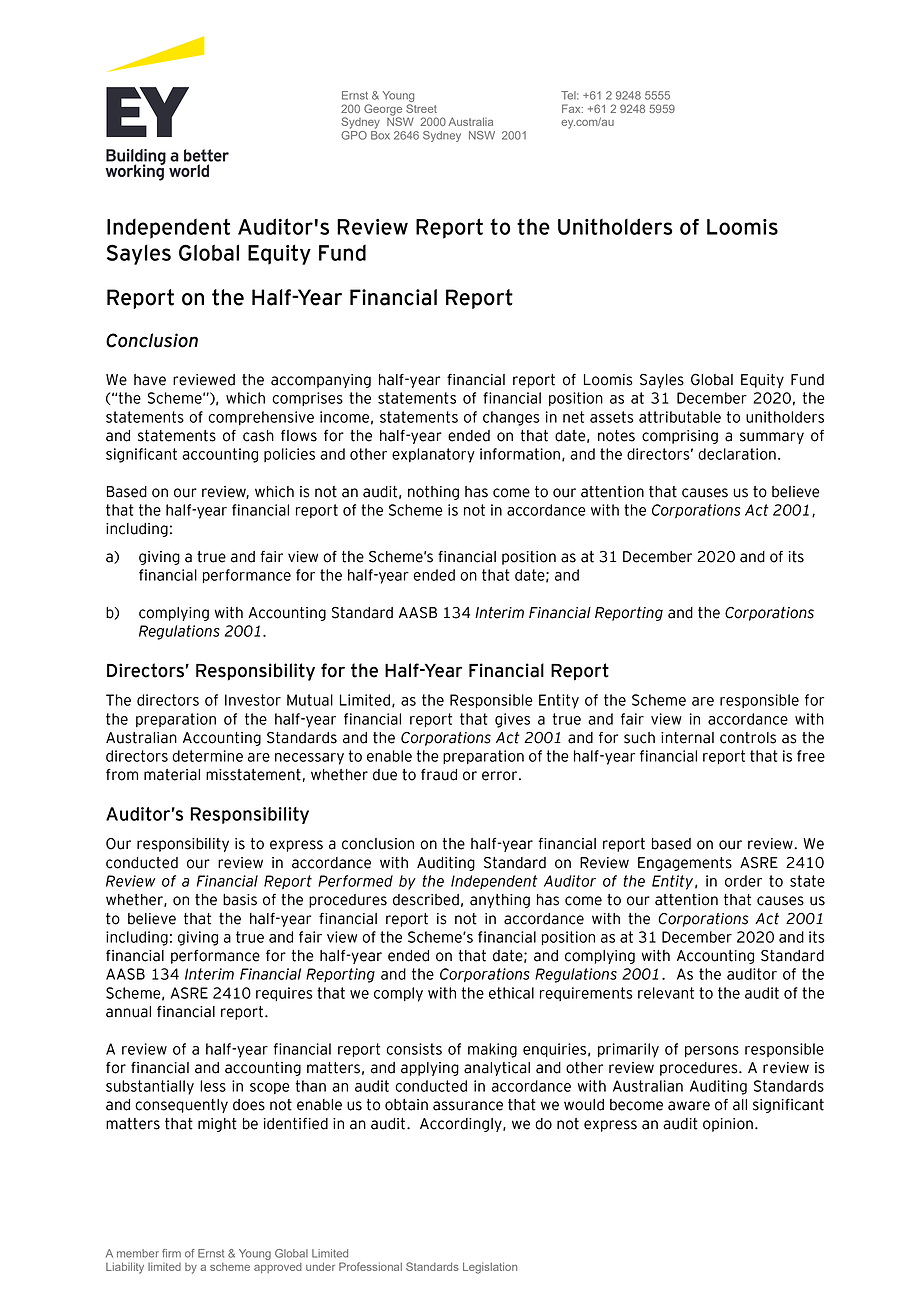 The image size is (924, 1308). Describe the element at coordinates (666, 993) in the screenshot. I see `relevant` at that location.
